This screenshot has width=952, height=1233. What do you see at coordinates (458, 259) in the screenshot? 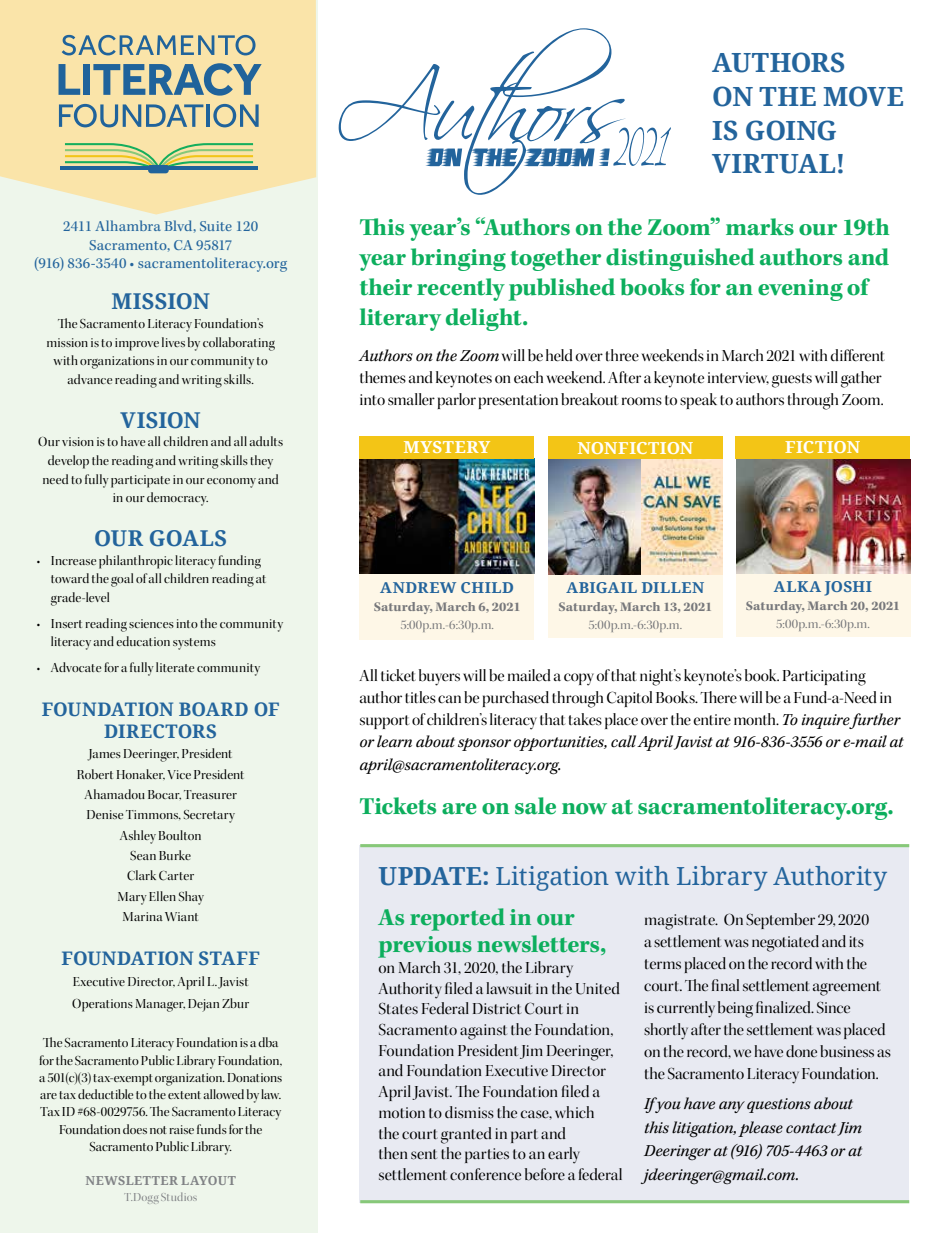
I see `bringing` at bounding box center [458, 259].
